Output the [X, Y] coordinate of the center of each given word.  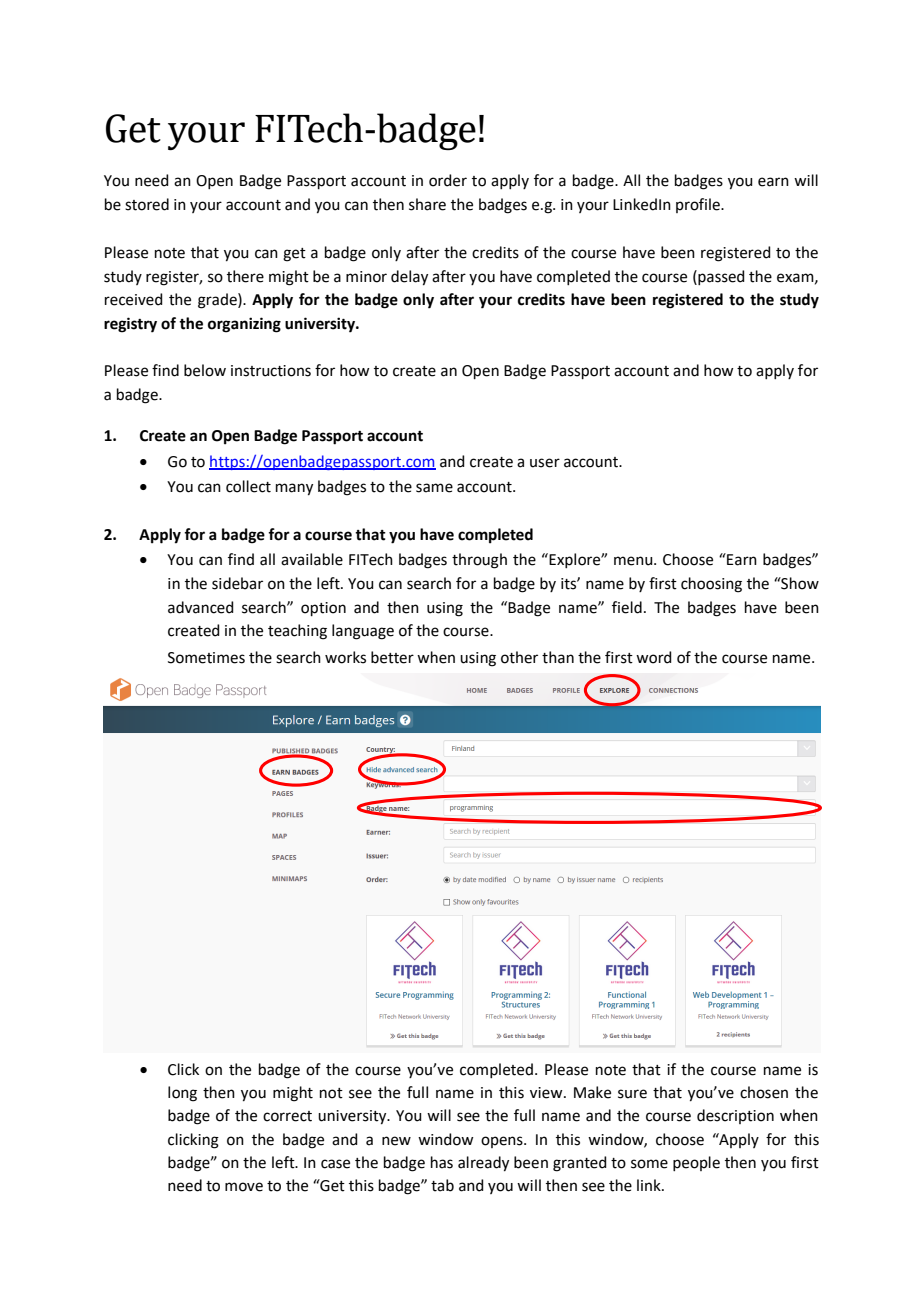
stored [147, 204]
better [392, 657]
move [244, 1187]
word [654, 657]
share [427, 204]
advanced [201, 607]
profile [699, 205]
